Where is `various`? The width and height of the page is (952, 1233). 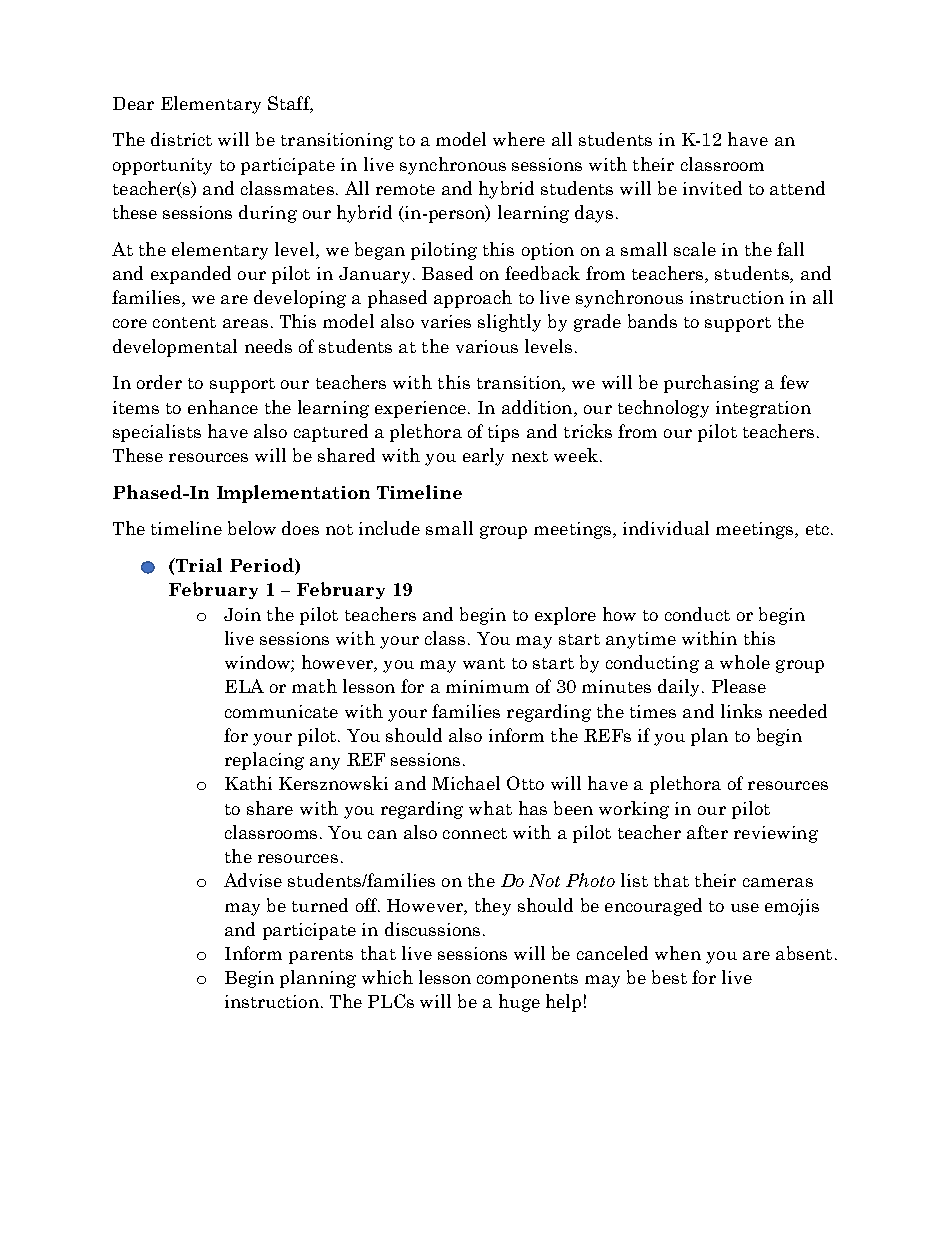
various is located at coordinates (487, 346).
